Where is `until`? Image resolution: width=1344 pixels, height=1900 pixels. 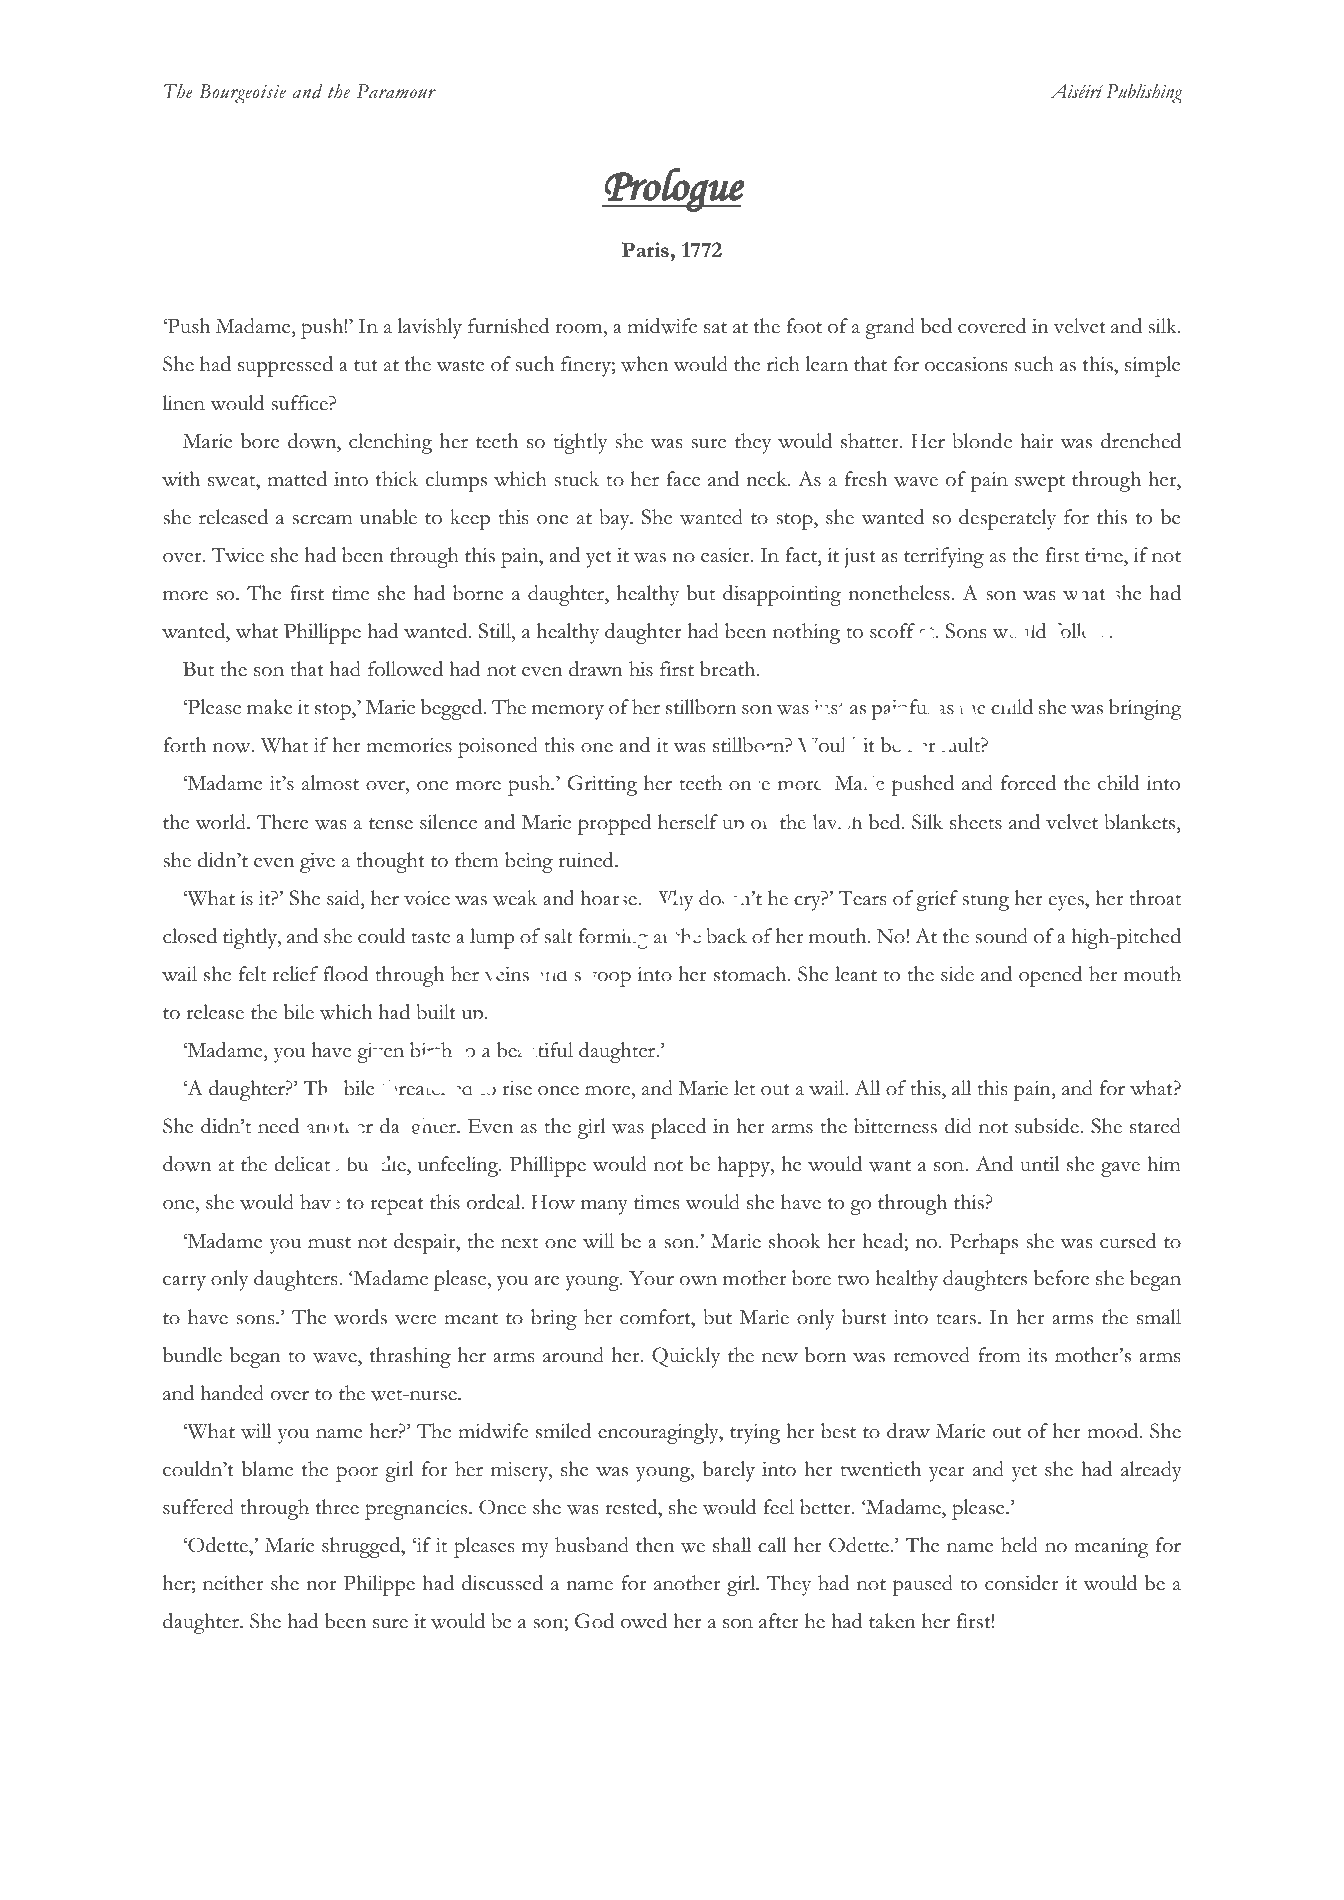
until is located at coordinates (1039, 1164).
